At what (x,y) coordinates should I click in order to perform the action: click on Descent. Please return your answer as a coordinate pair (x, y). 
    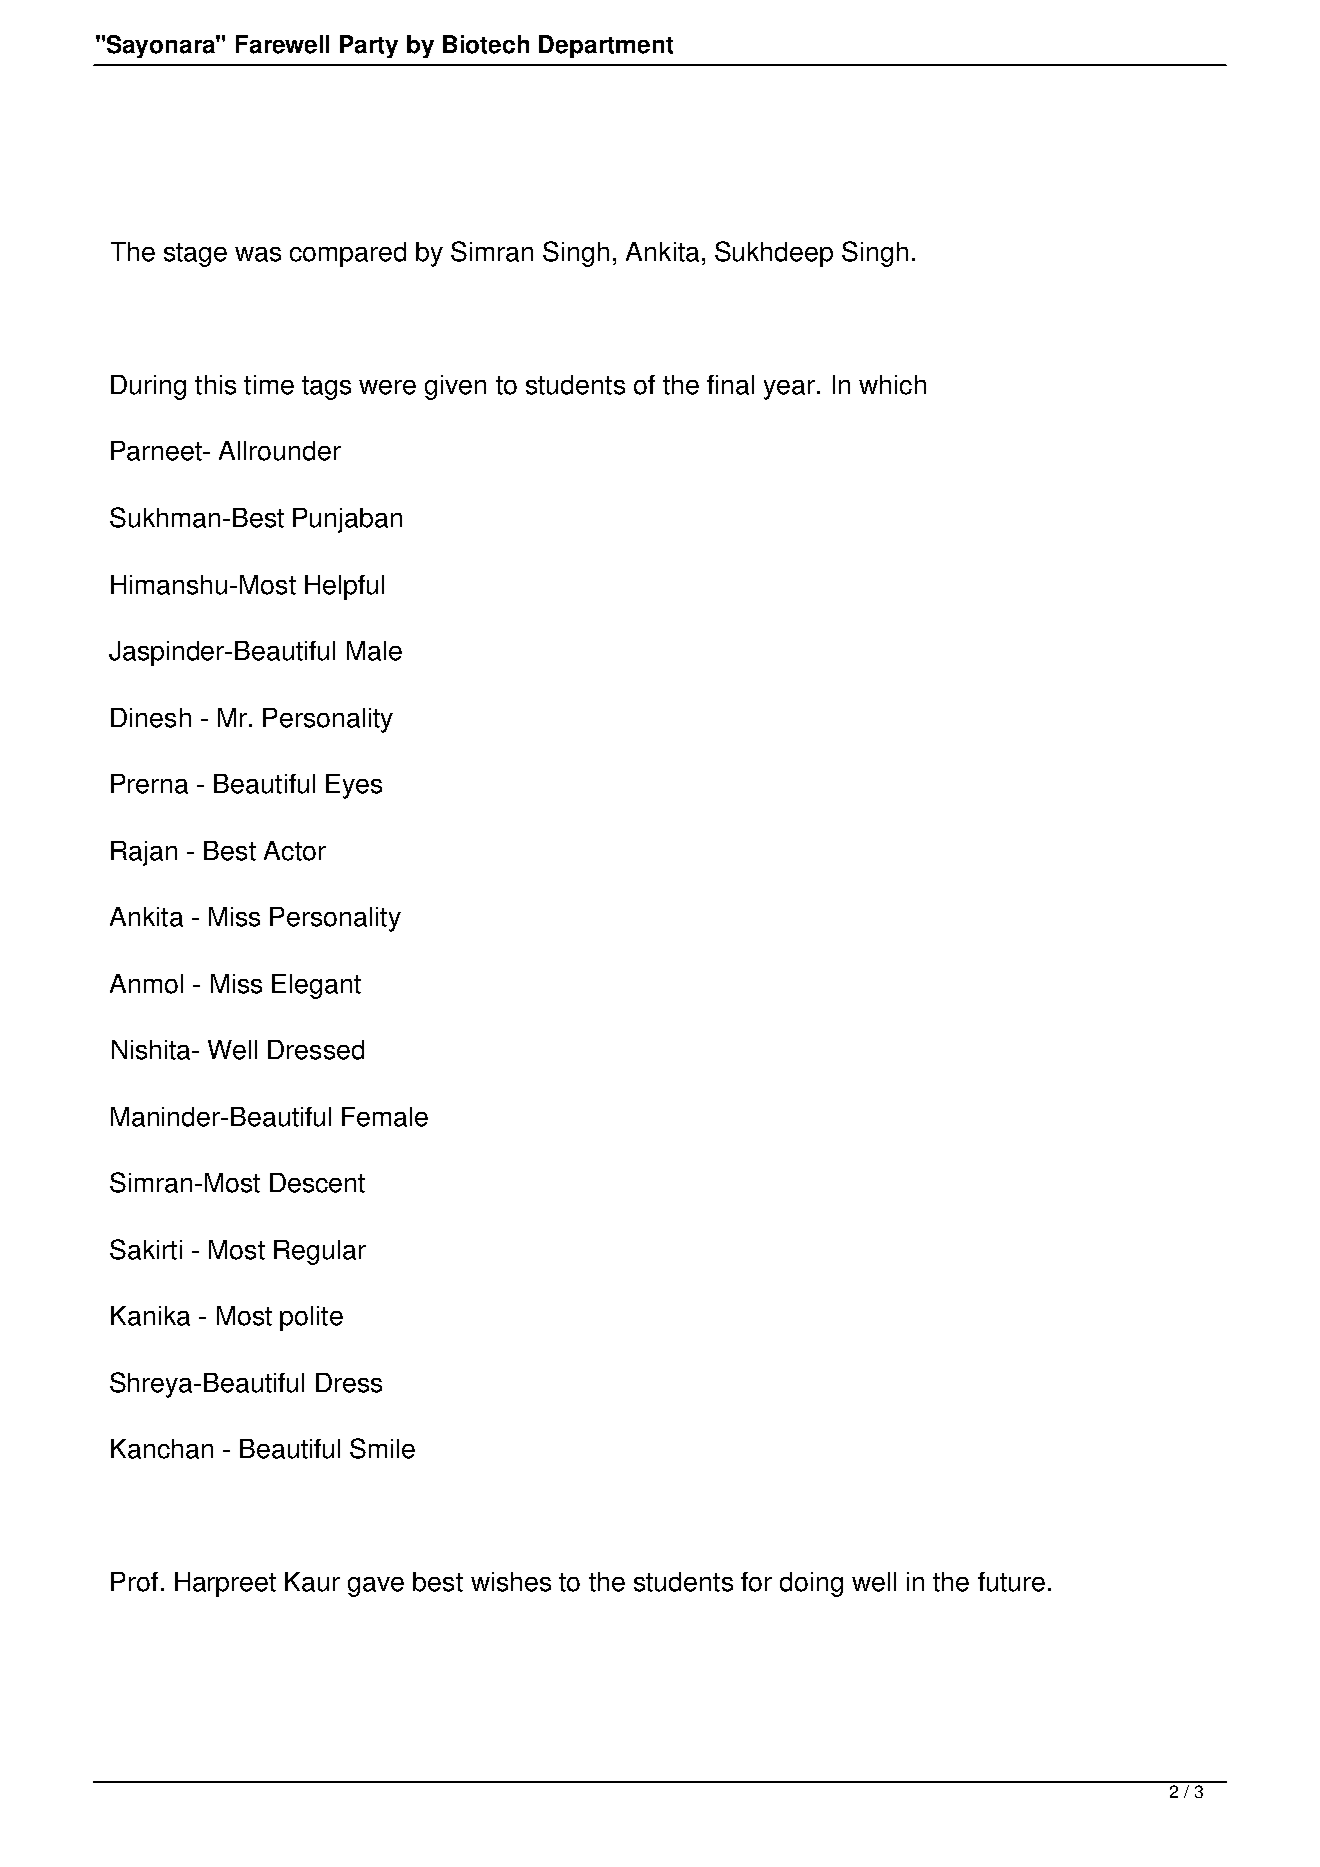
    Looking at the image, I should click on (317, 1183).
